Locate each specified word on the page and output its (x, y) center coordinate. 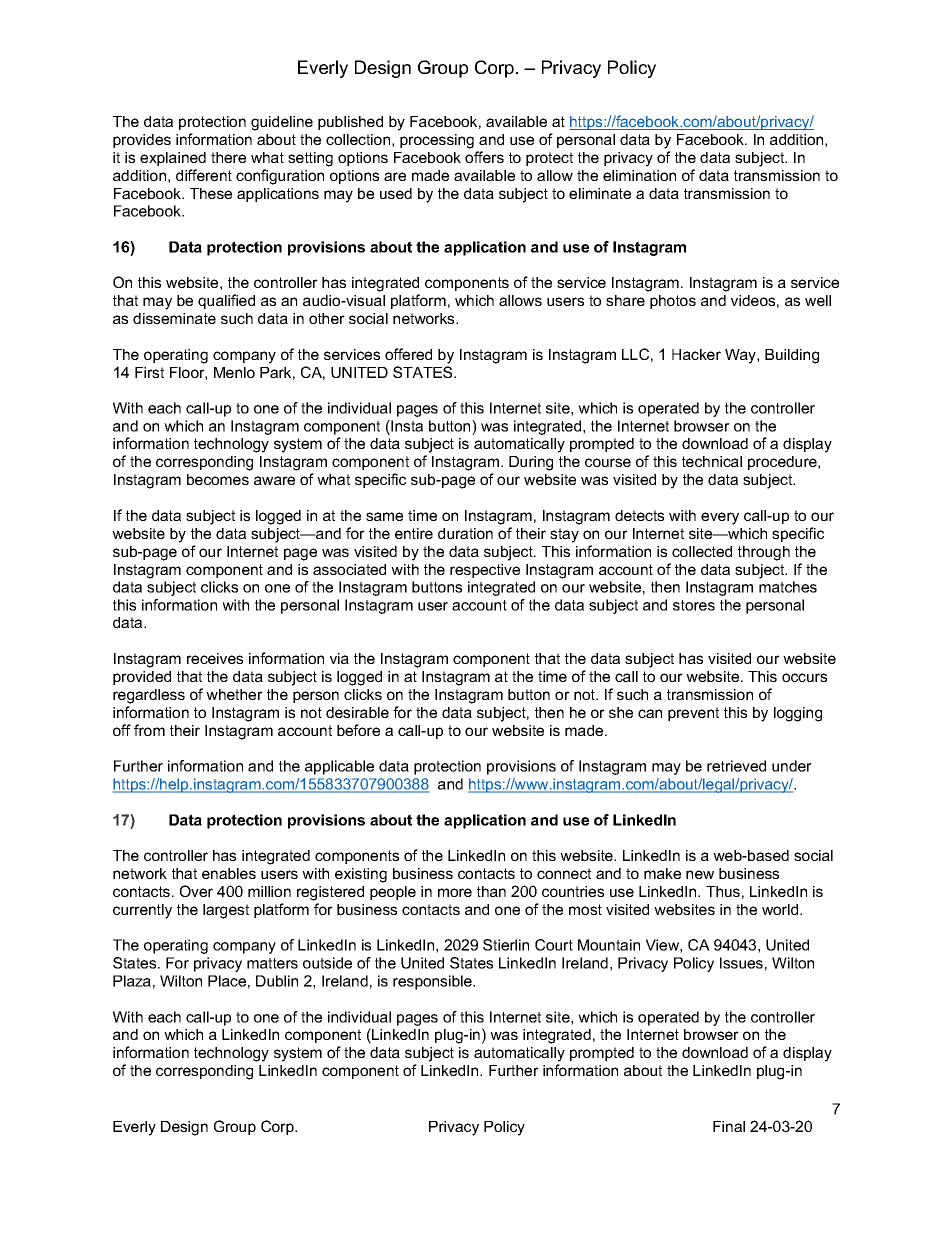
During (531, 463)
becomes (218, 479)
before (358, 730)
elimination (639, 175)
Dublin (277, 981)
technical (712, 461)
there (228, 157)
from (149, 730)
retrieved (736, 766)
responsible (433, 982)
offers (484, 157)
